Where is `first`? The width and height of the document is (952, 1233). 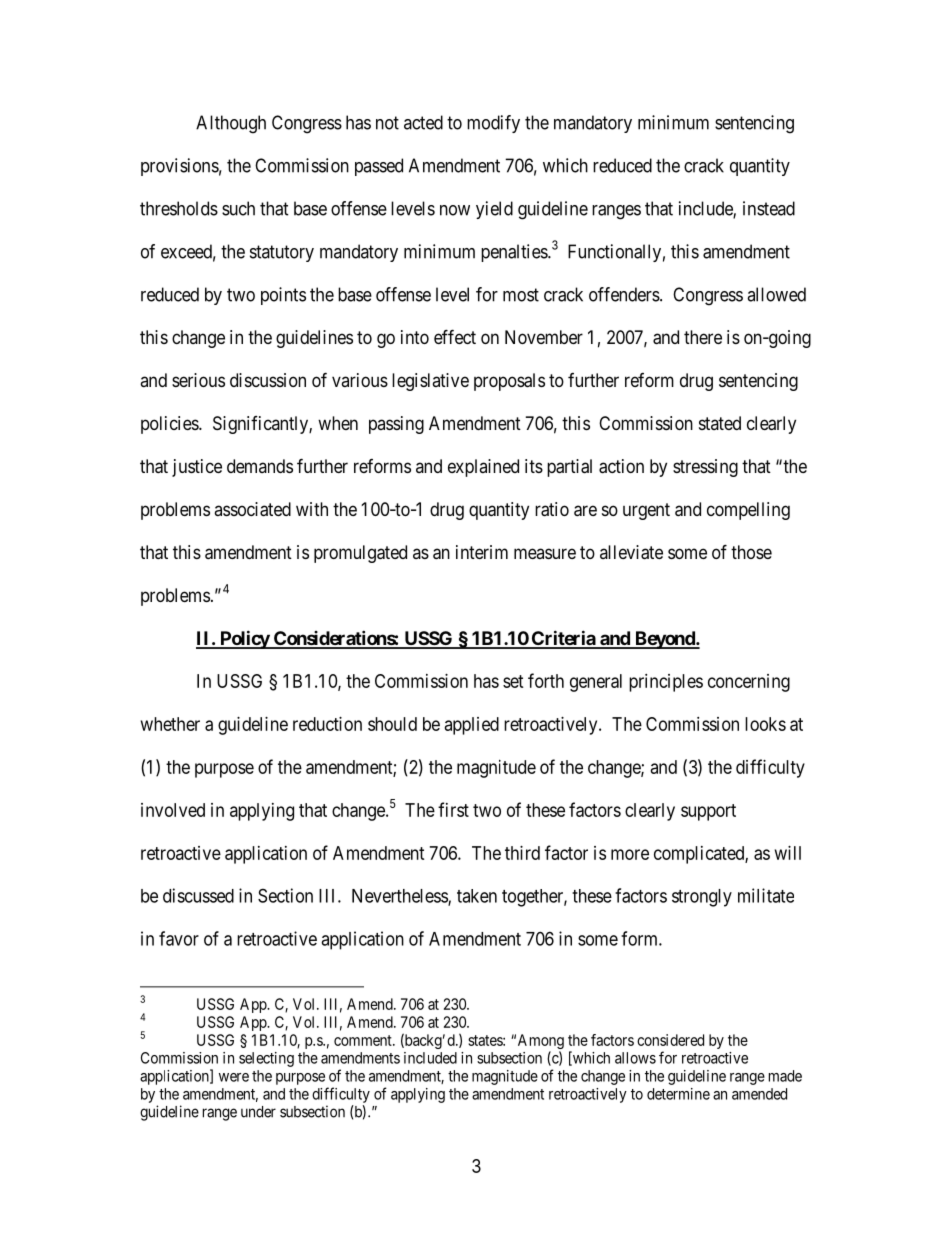 first is located at coordinates (453, 809).
